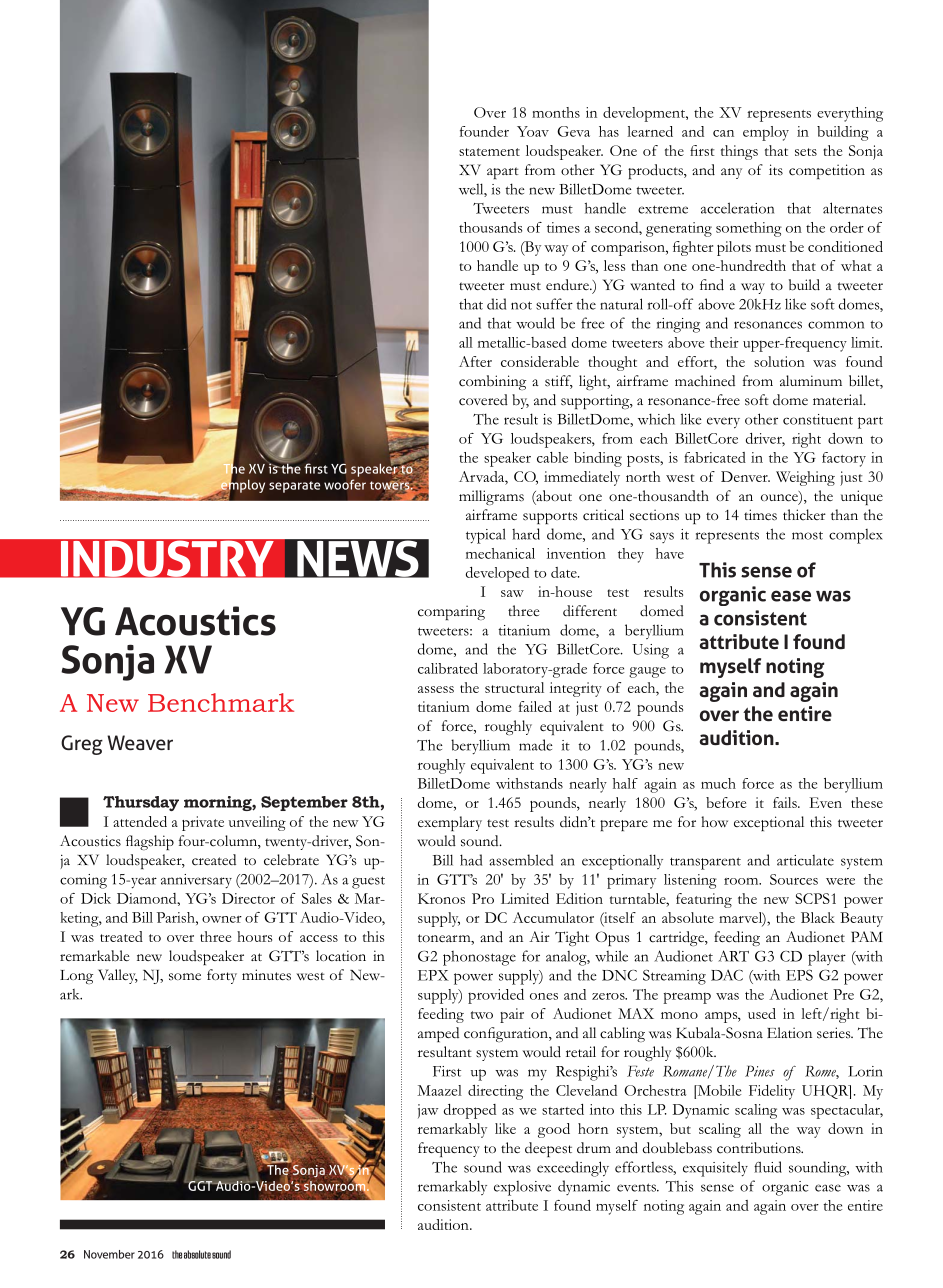  I want to click on fluid, so click(768, 1167).
